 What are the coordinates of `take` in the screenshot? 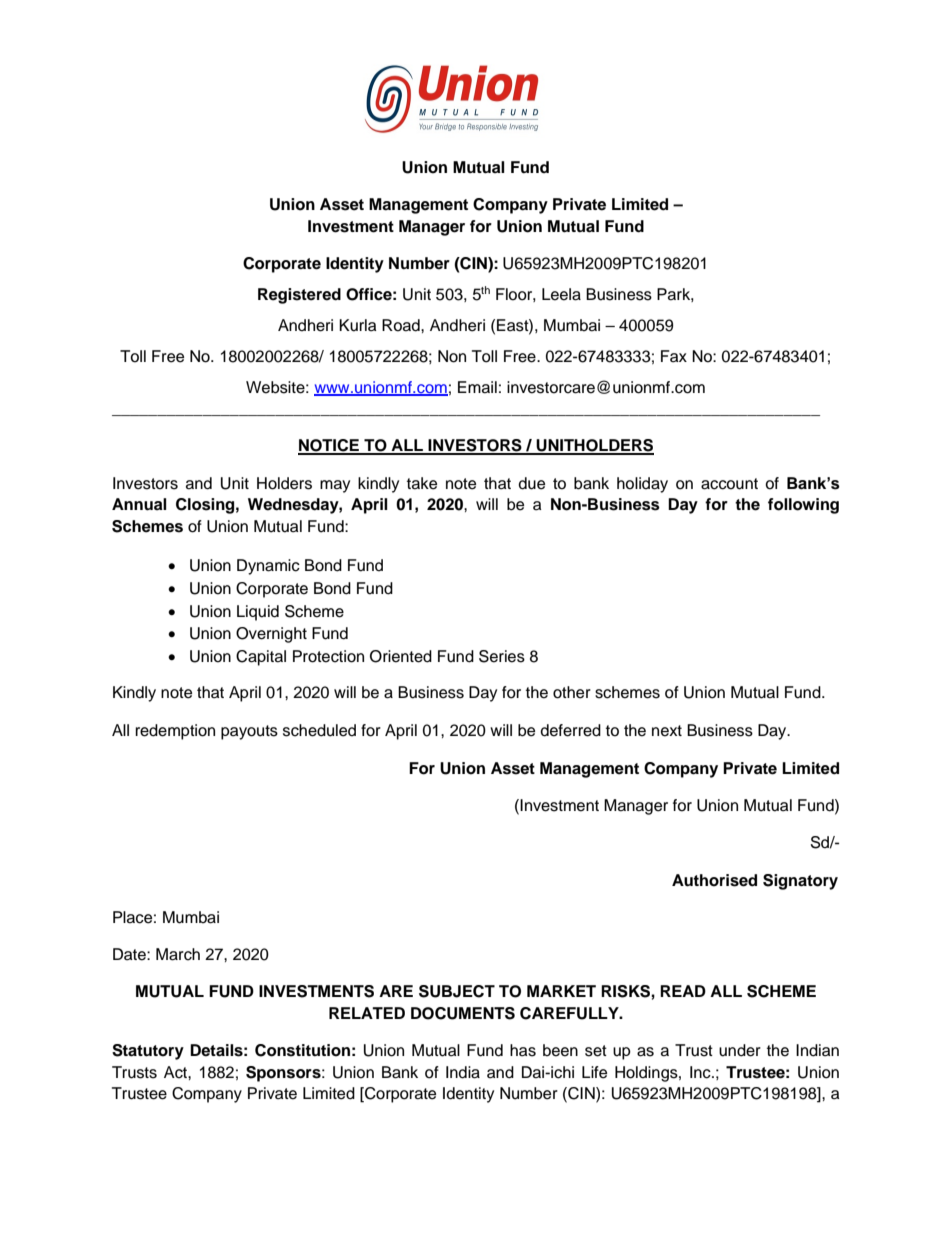 It's located at (422, 483).
